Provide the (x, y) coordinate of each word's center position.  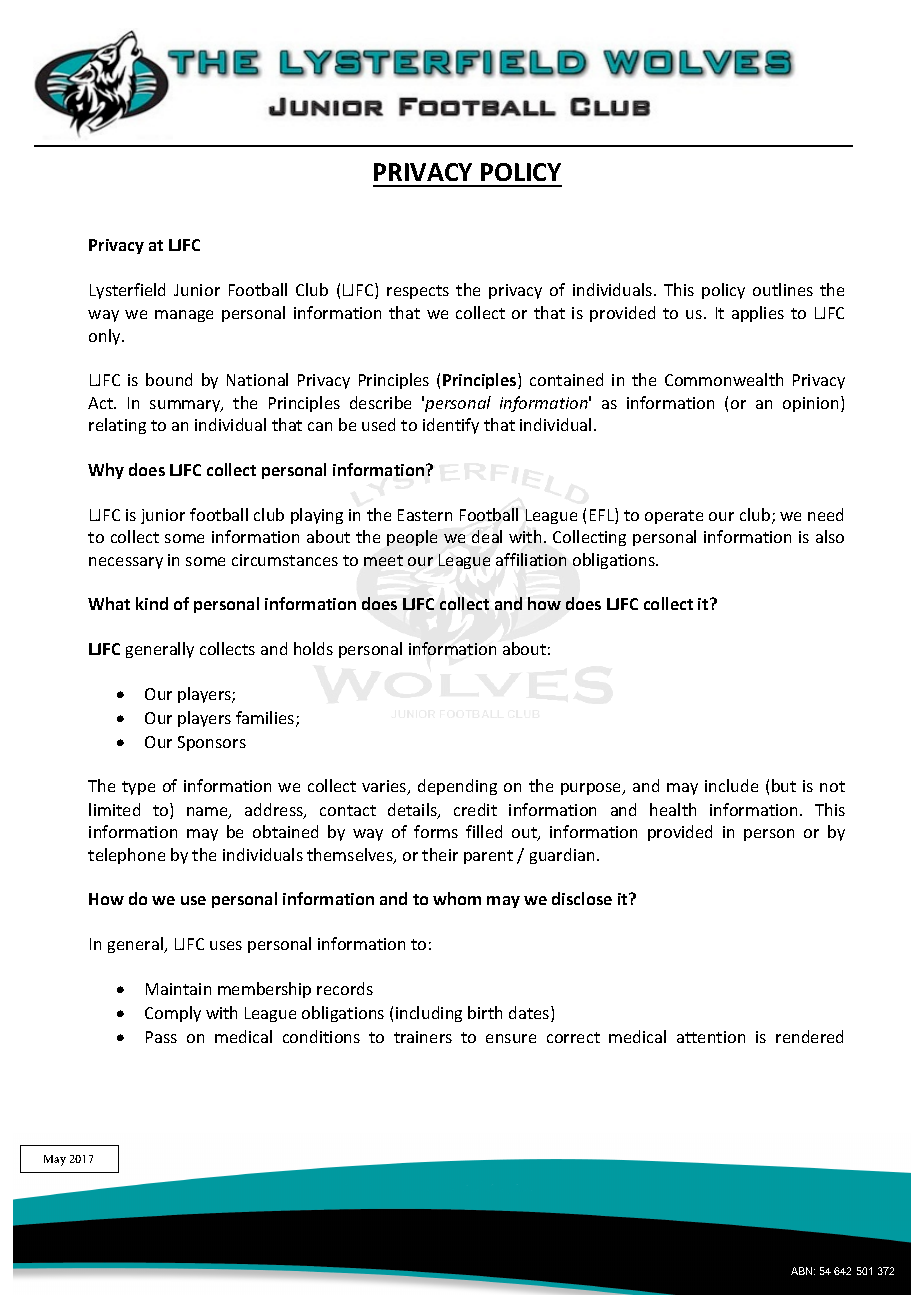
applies (758, 314)
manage (184, 316)
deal (487, 536)
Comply (173, 1014)
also (830, 536)
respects (418, 292)
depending (457, 787)
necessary (126, 563)
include (731, 785)
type (138, 788)
